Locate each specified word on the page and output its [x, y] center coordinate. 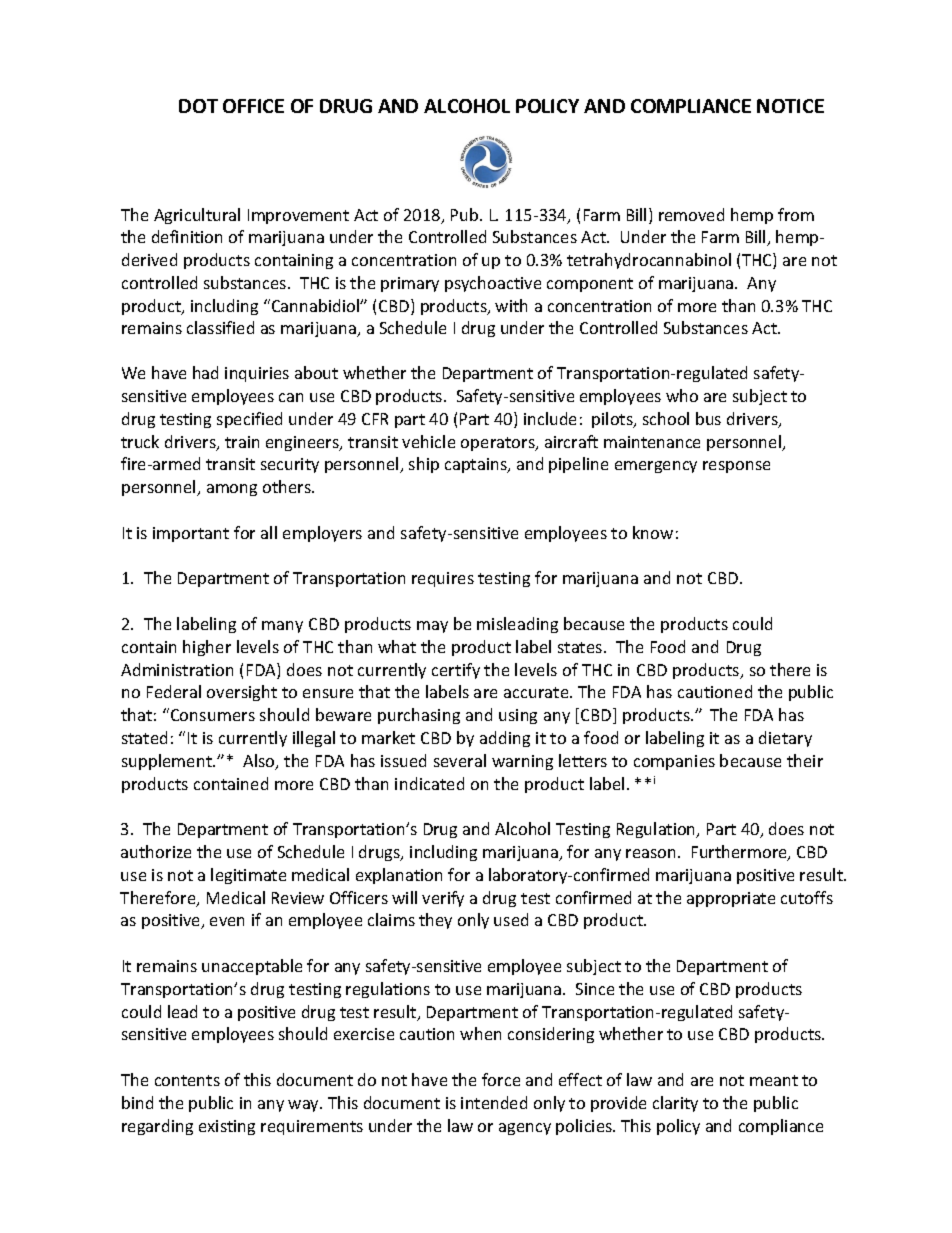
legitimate [248, 876]
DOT [198, 106]
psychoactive [493, 284]
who [682, 395]
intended [494, 1102]
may [432, 627]
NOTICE [790, 106]
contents [187, 1080]
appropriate [731, 899]
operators [499, 444]
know [653, 532]
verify [443, 899]
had [205, 372]
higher [207, 648]
